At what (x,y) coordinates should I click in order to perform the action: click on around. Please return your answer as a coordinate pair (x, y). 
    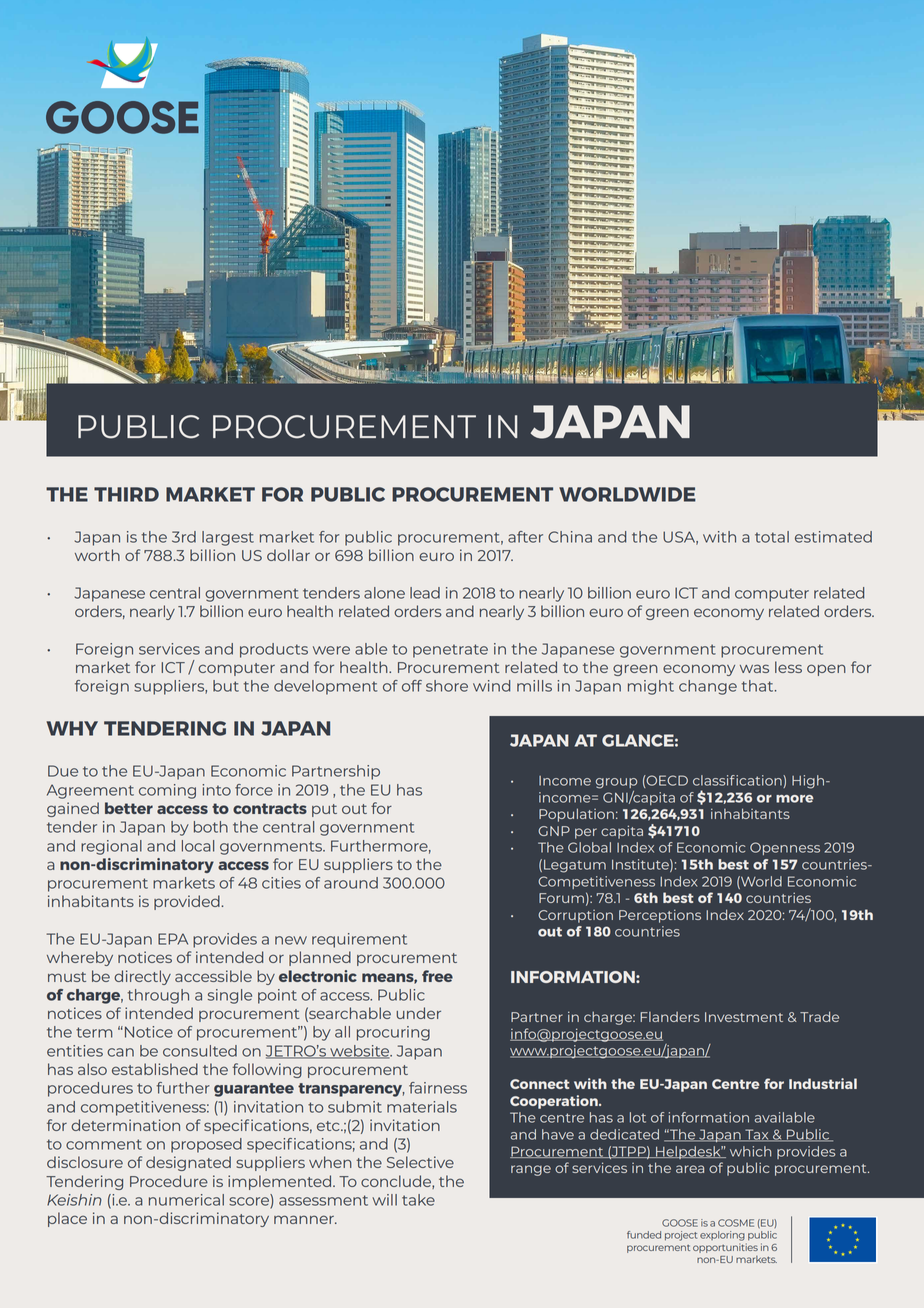
    Looking at the image, I should click on (351, 883).
